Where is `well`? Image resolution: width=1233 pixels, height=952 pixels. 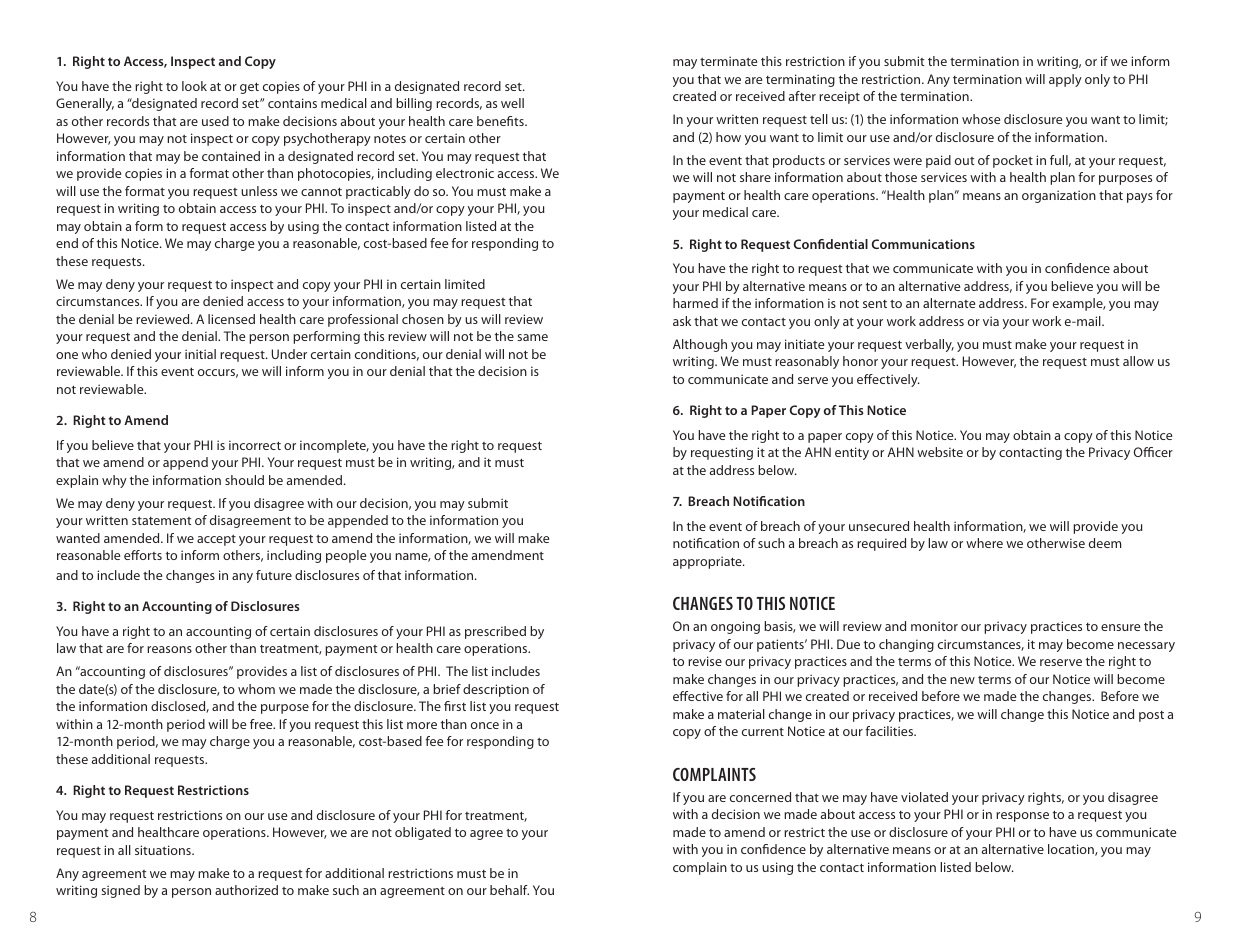 well is located at coordinates (512, 103).
